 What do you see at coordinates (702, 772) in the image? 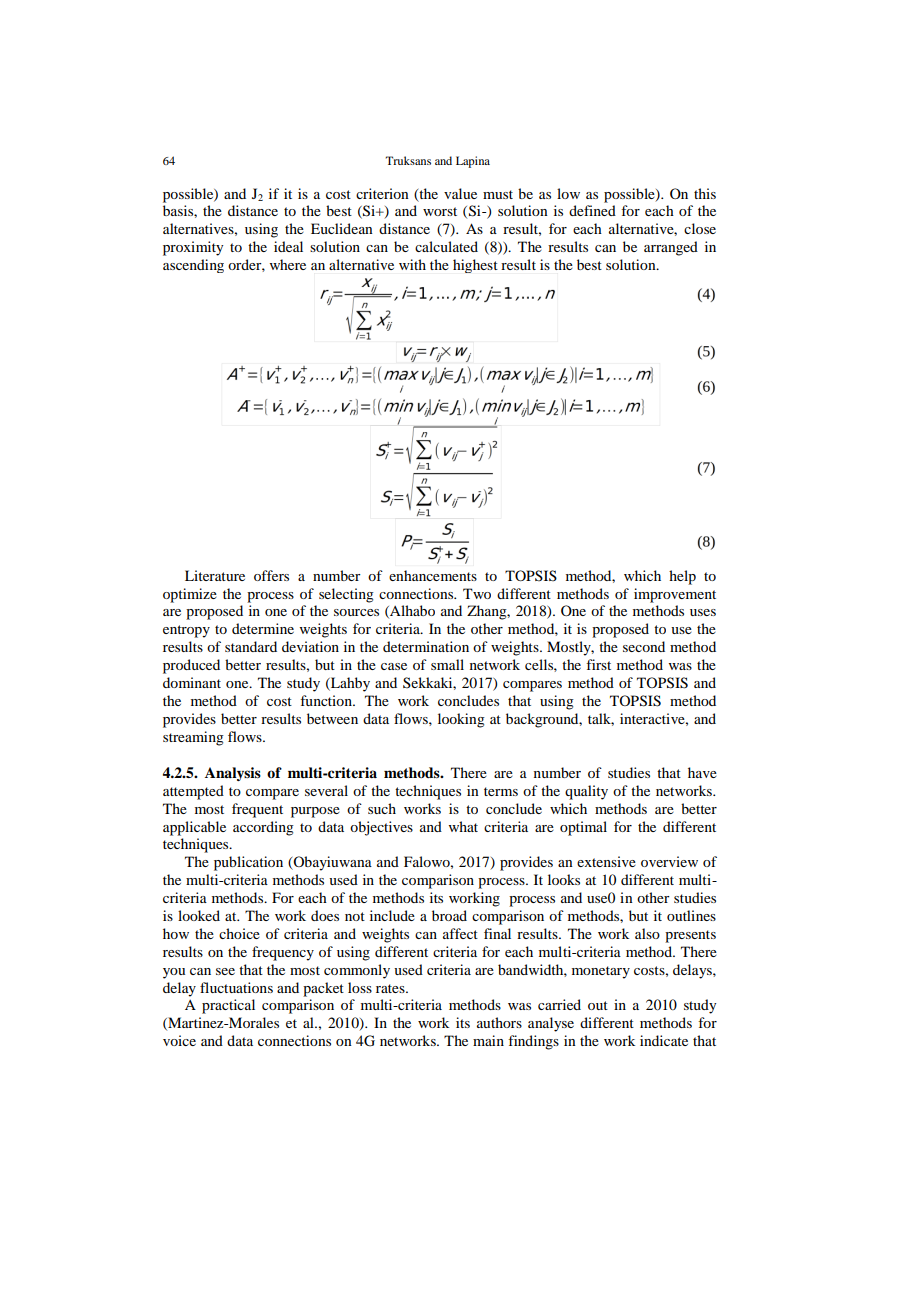
I see `have` at bounding box center [702, 772].
